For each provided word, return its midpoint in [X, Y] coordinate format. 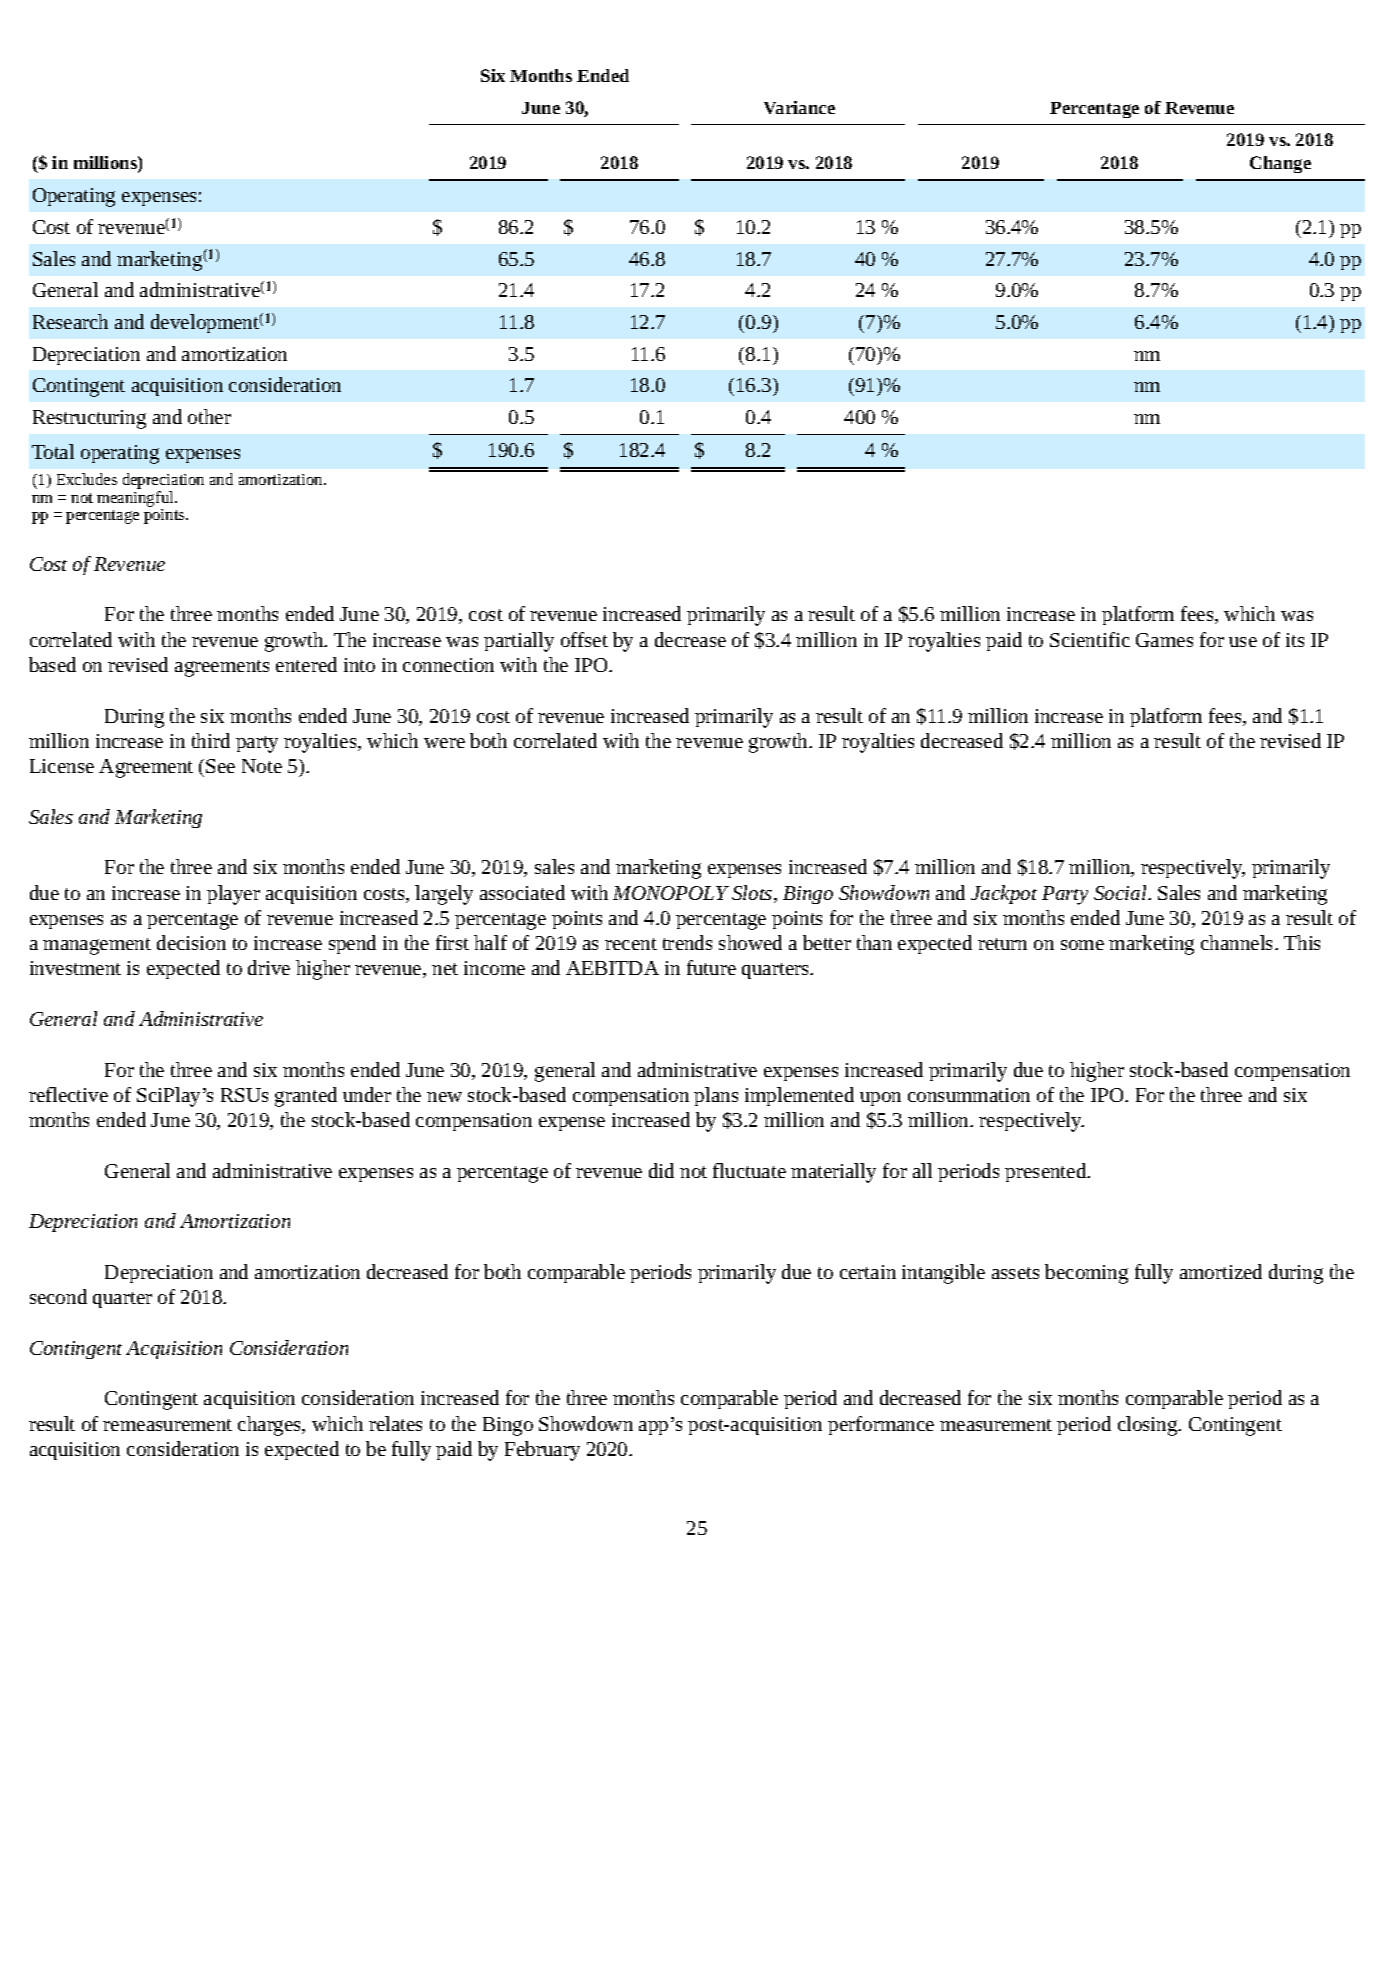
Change [1280, 164]
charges [271, 1426]
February [542, 1451]
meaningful [136, 499]
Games [1164, 640]
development [205, 323]
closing [1149, 1426]
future [711, 967]
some [1082, 945]
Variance [799, 107]
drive [269, 967]
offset [584, 639]
